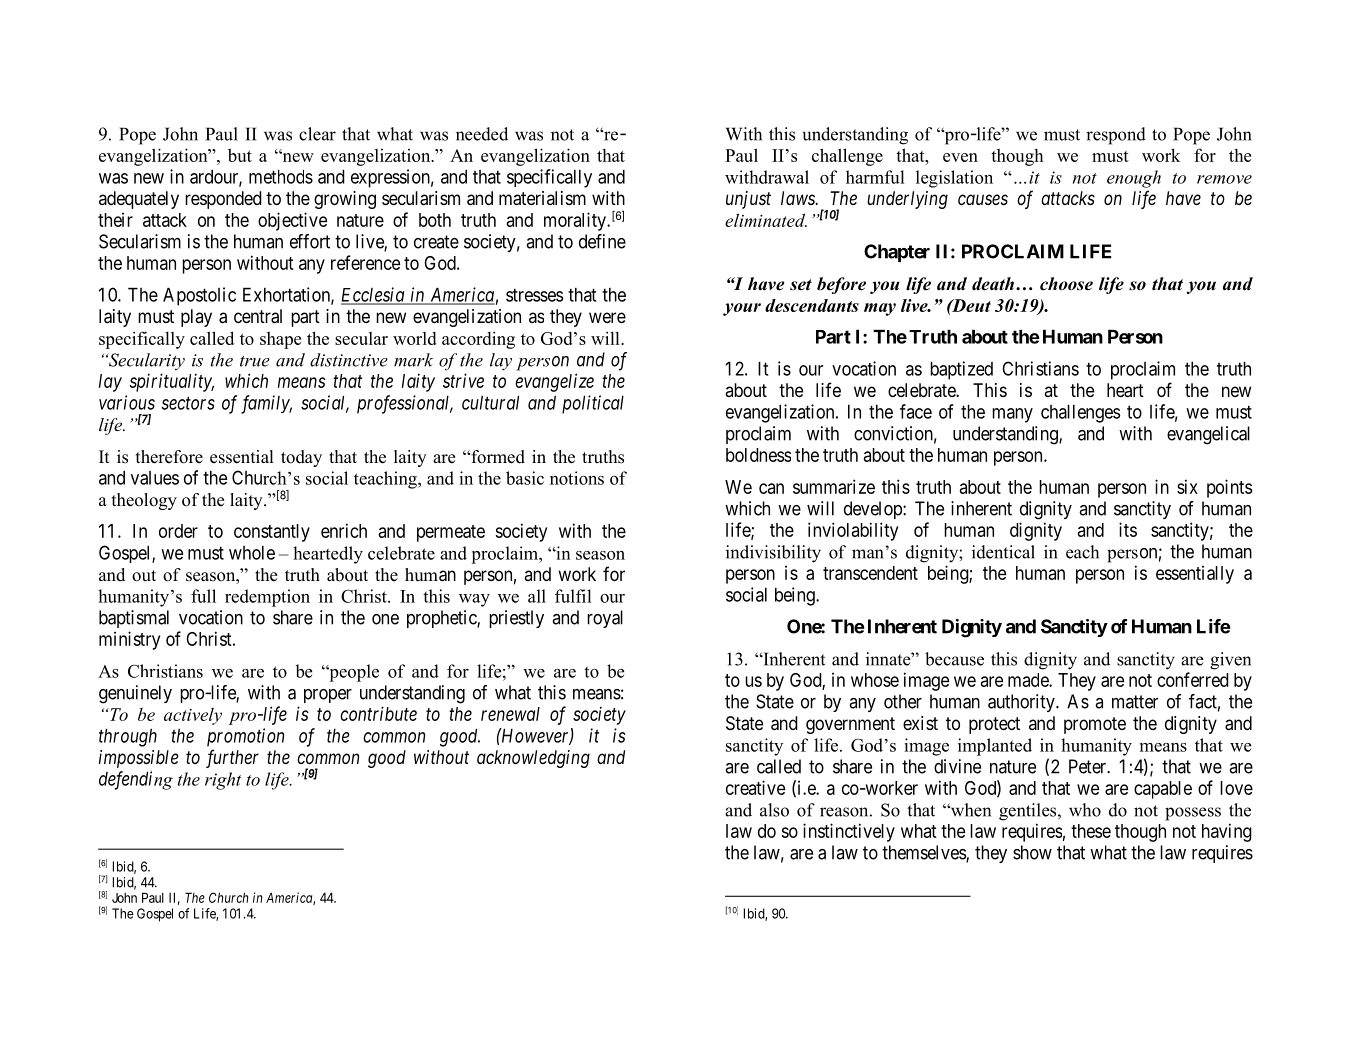 The image size is (1350, 1044). What do you see at coordinates (1003, 552) in the screenshot?
I see `identical` at bounding box center [1003, 552].
